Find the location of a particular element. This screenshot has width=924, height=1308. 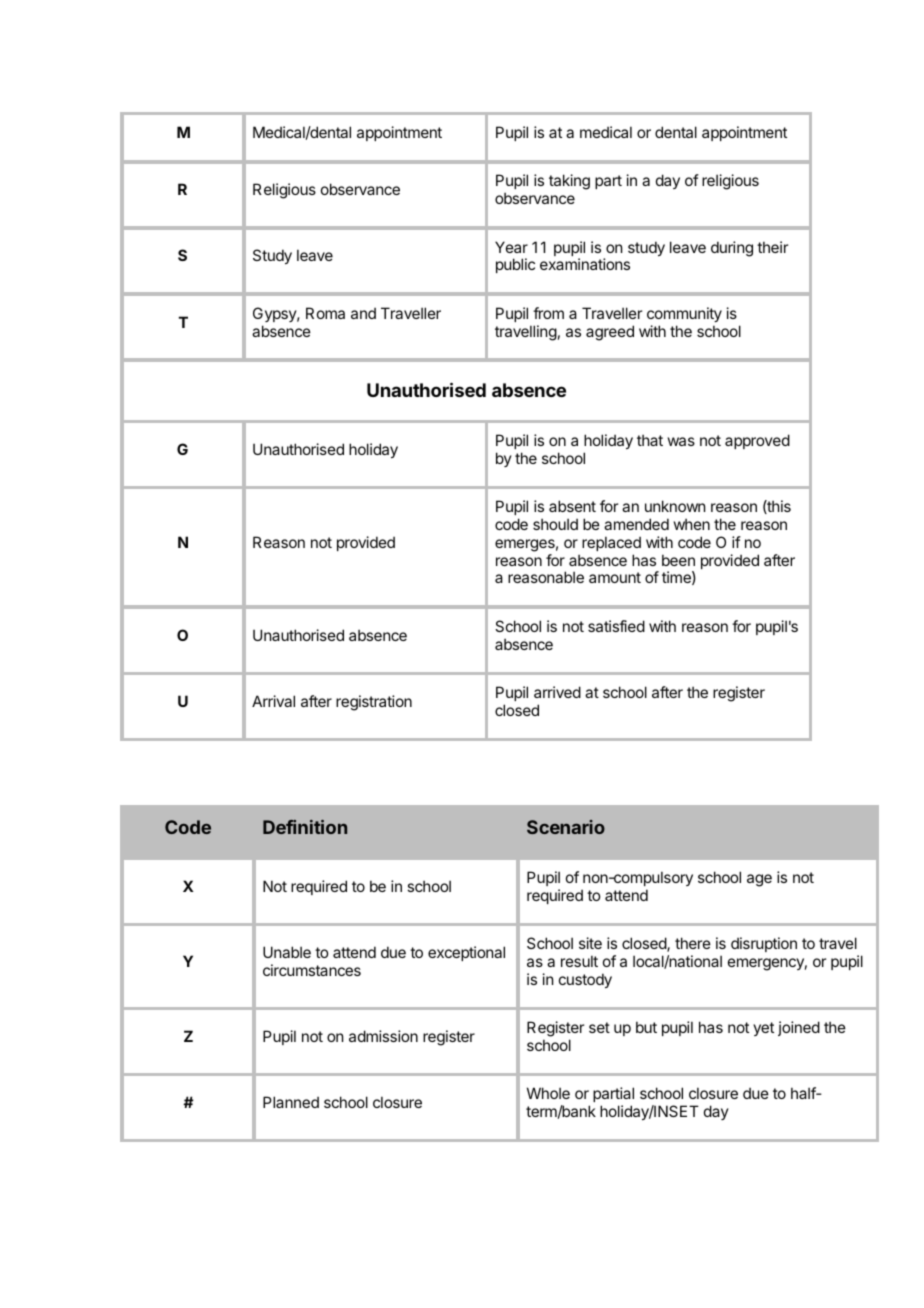

registration is located at coordinates (374, 703).
